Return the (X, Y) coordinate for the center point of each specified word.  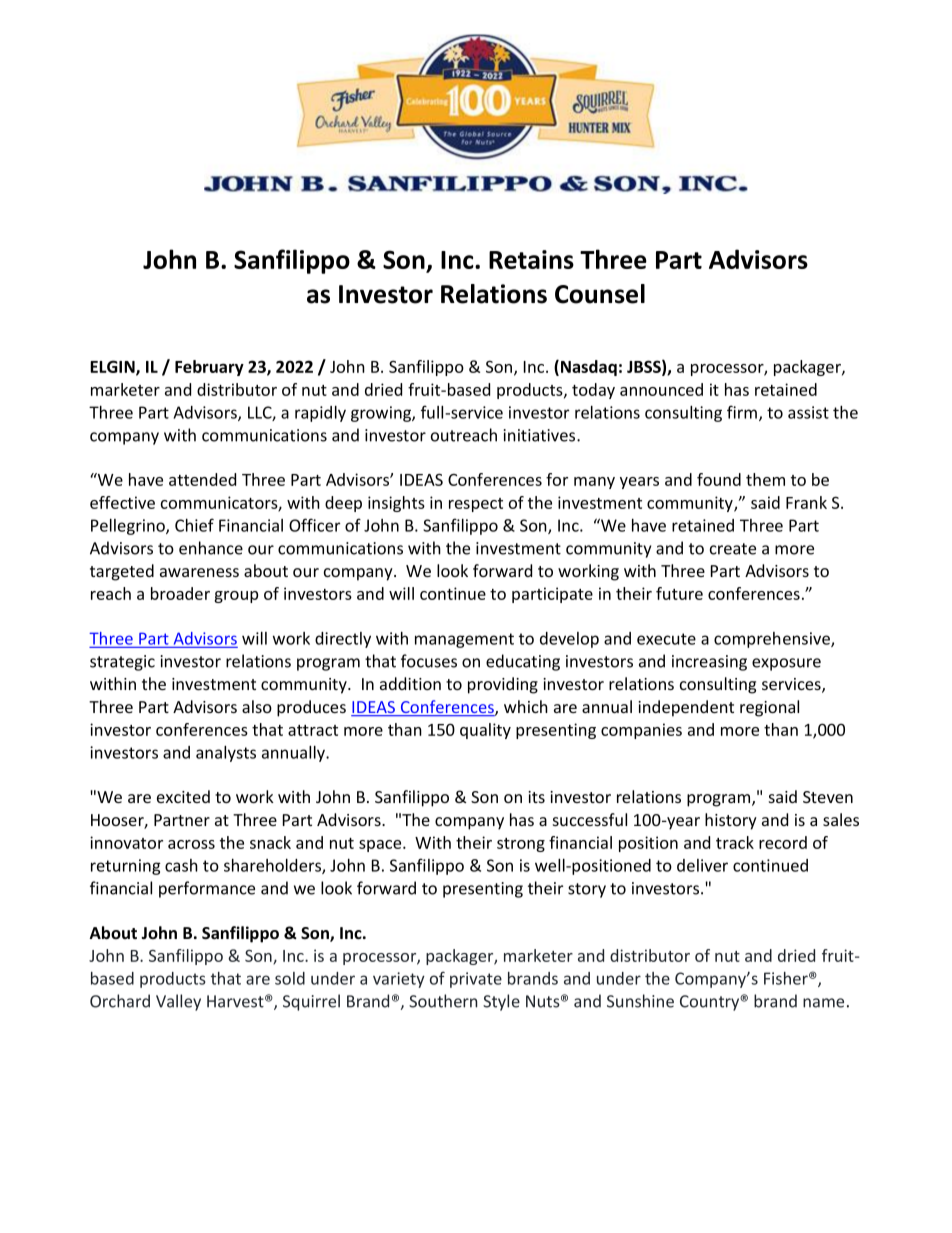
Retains (531, 259)
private (476, 980)
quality (485, 731)
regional (769, 708)
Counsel (600, 294)
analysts (226, 753)
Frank (806, 502)
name (823, 1003)
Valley (178, 1002)
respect (476, 505)
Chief (194, 525)
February (209, 368)
